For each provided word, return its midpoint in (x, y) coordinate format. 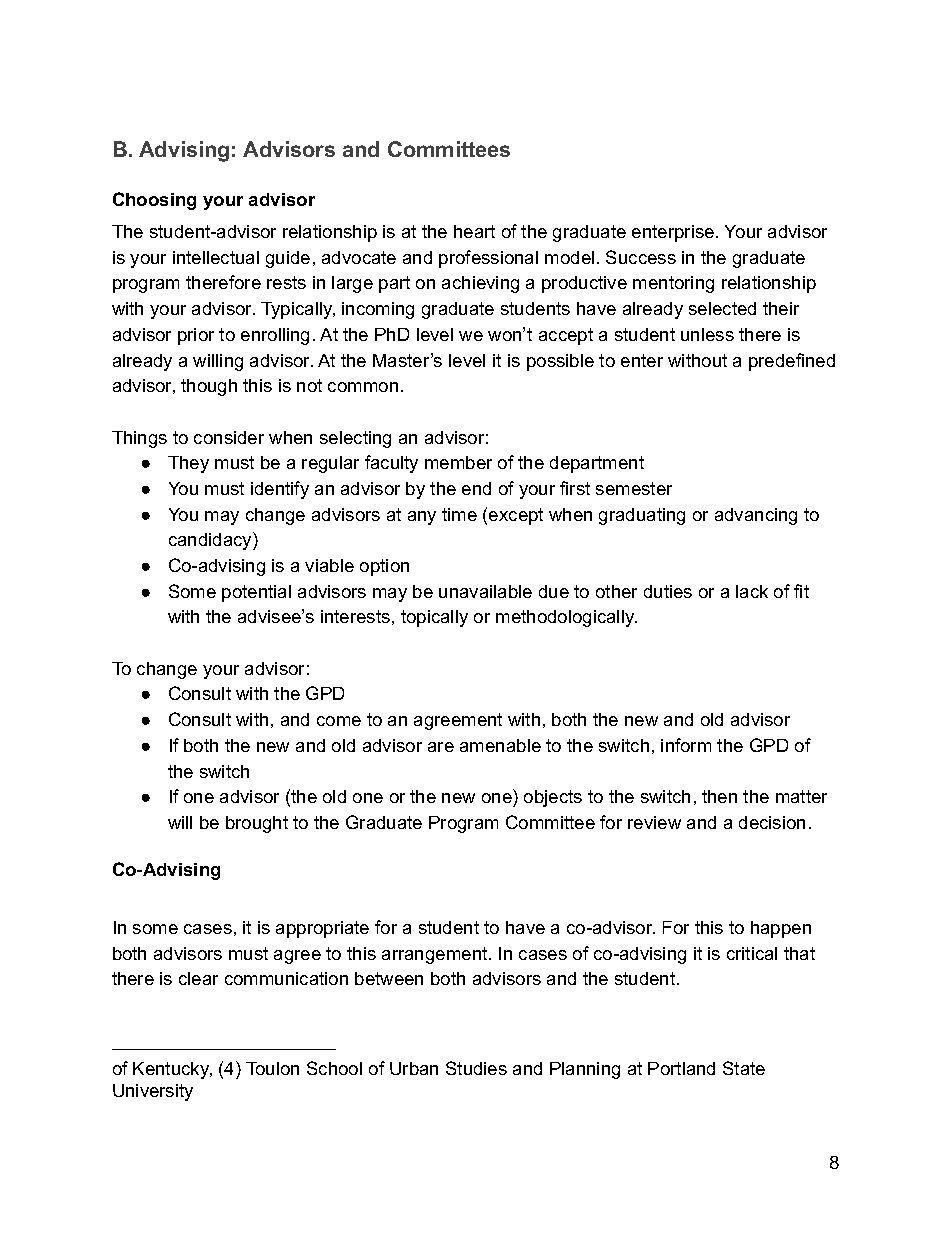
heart (474, 231)
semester (634, 488)
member (458, 462)
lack (752, 591)
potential (256, 593)
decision (772, 822)
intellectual (216, 257)
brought (257, 824)
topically (434, 618)
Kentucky (172, 1070)
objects (553, 798)
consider (229, 437)
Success (641, 257)
